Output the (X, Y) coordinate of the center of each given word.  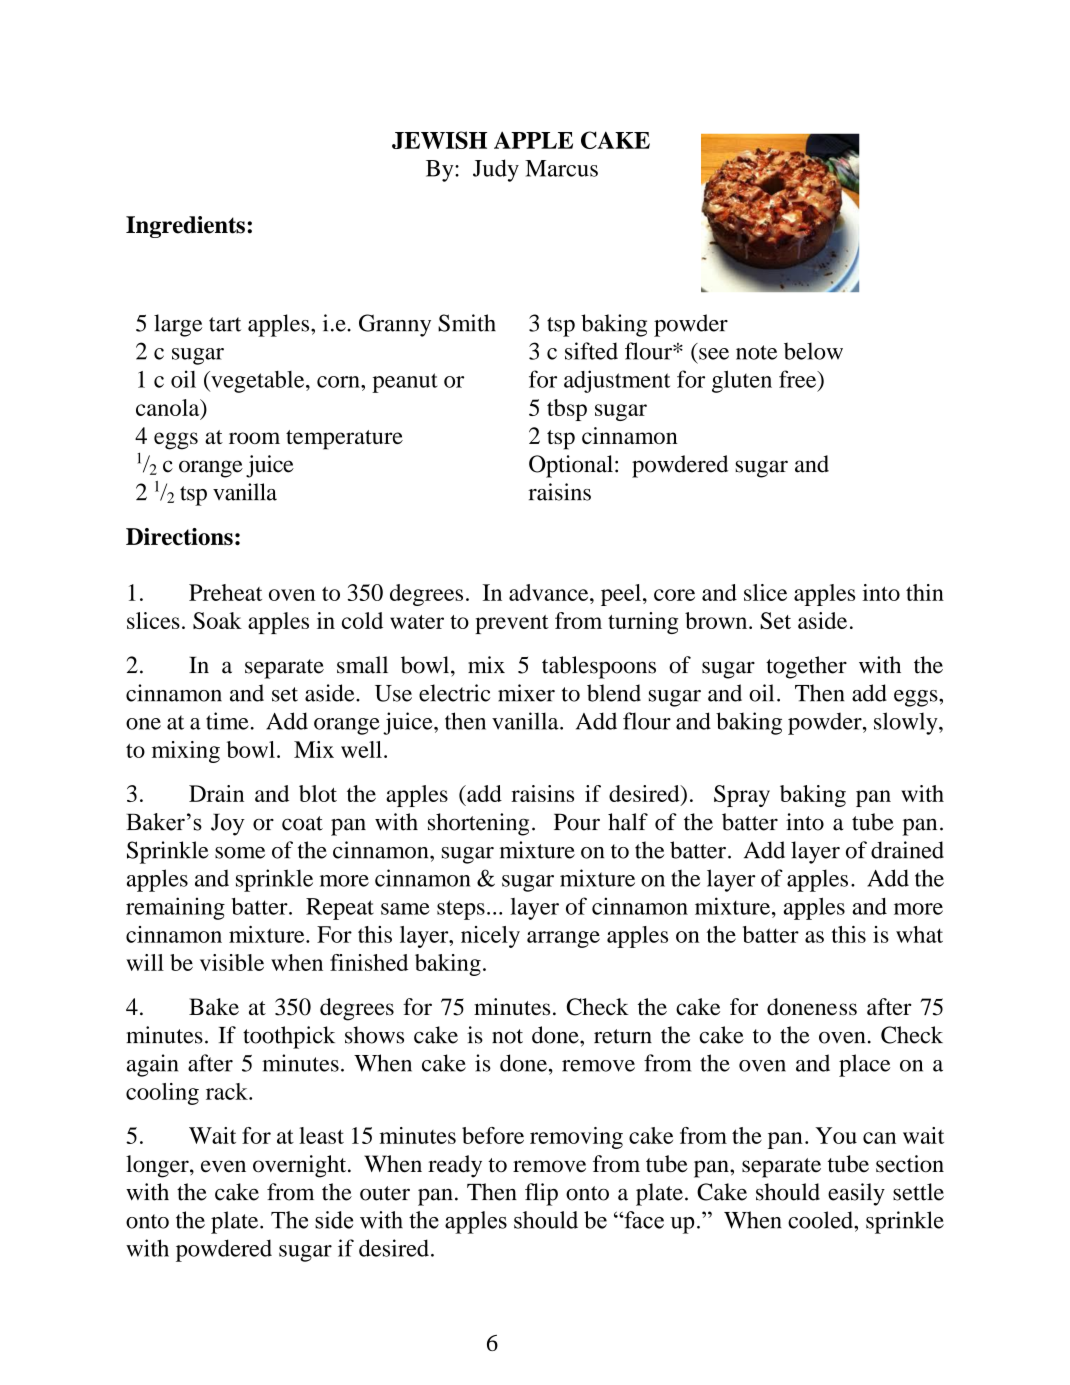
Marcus (561, 168)
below (813, 351)
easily (856, 1194)
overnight (301, 1166)
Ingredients (185, 227)
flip (541, 1194)
